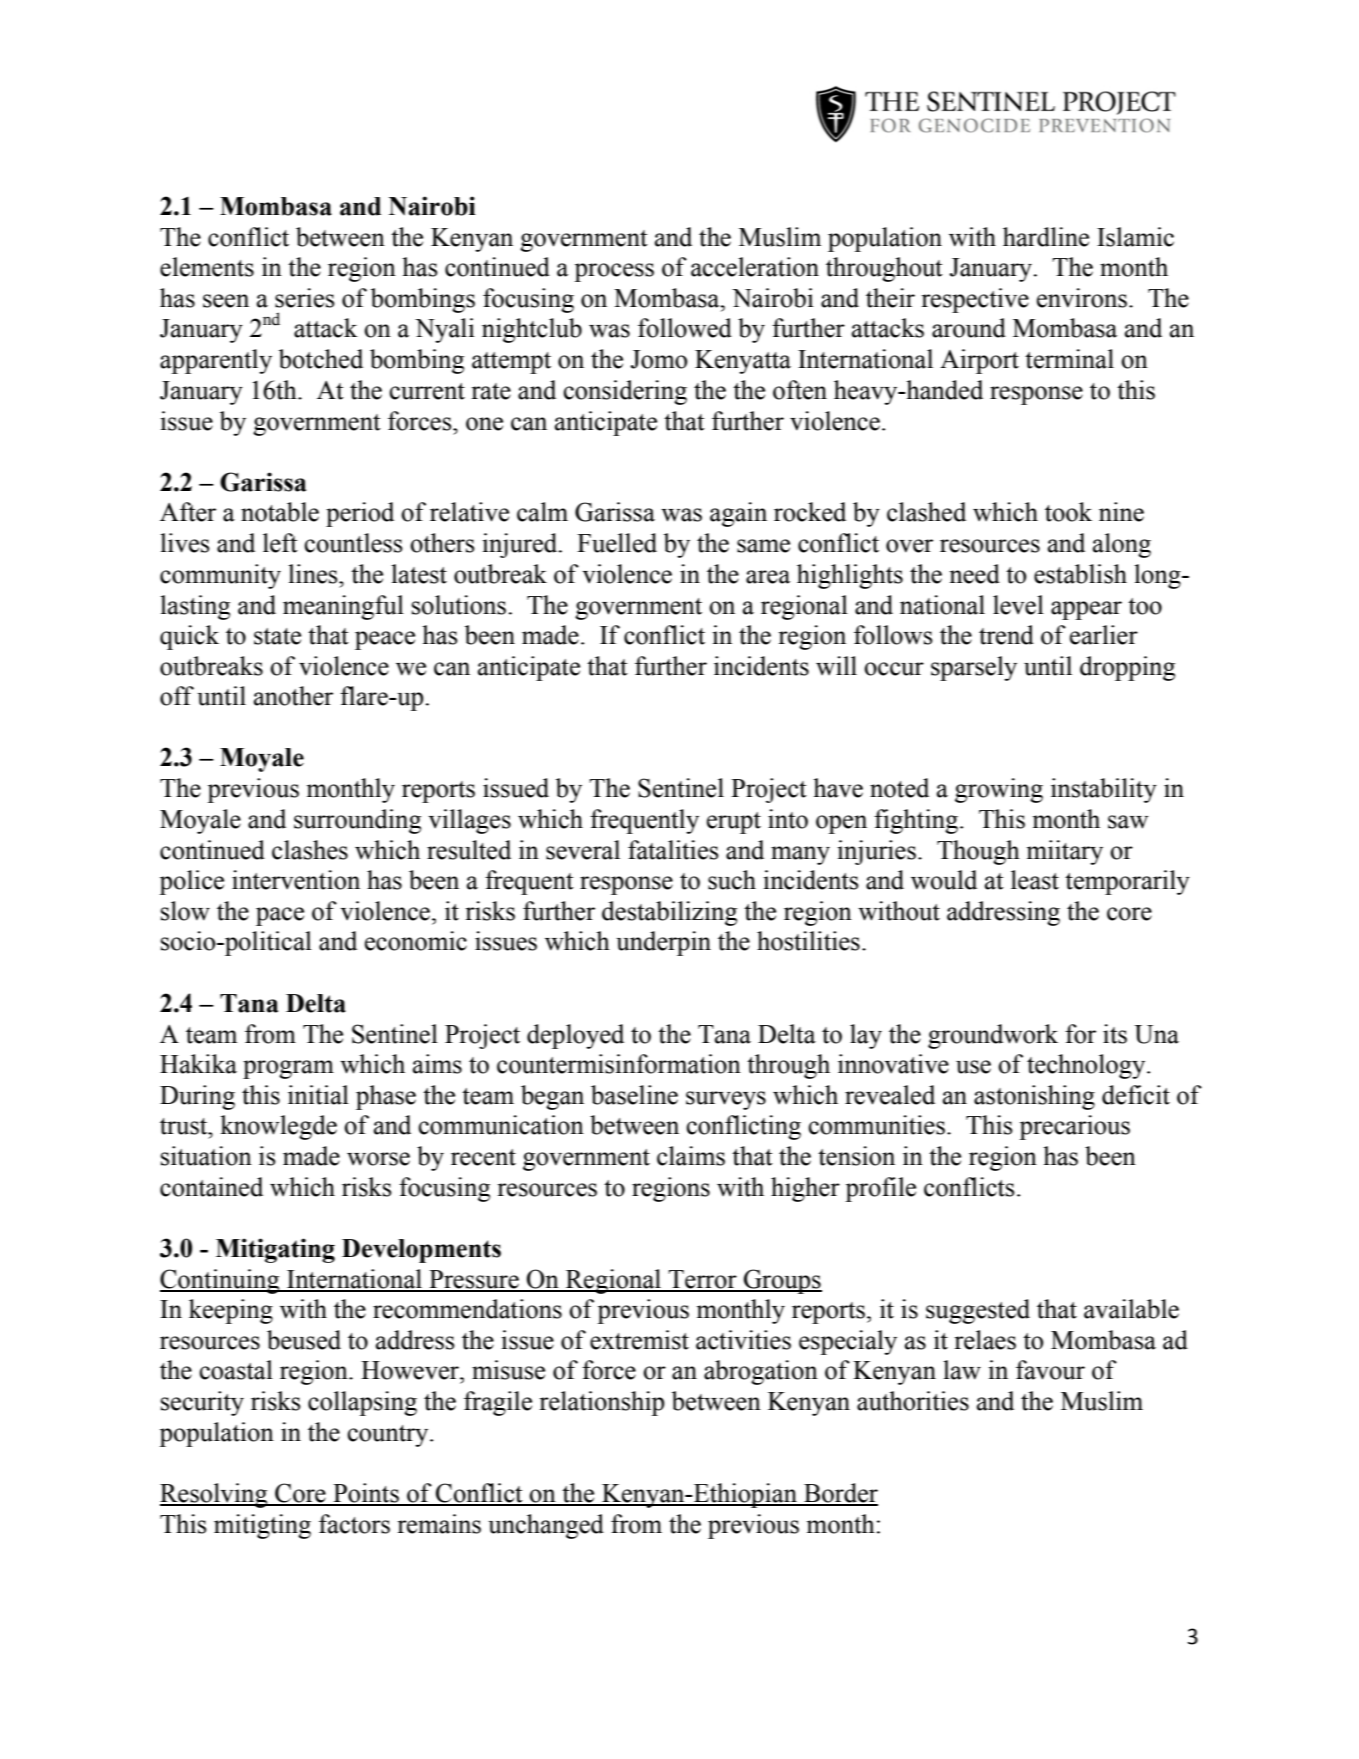 This page has height=1759, width=1359. What do you see at coordinates (805, 1189) in the page?
I see `higher` at bounding box center [805, 1189].
